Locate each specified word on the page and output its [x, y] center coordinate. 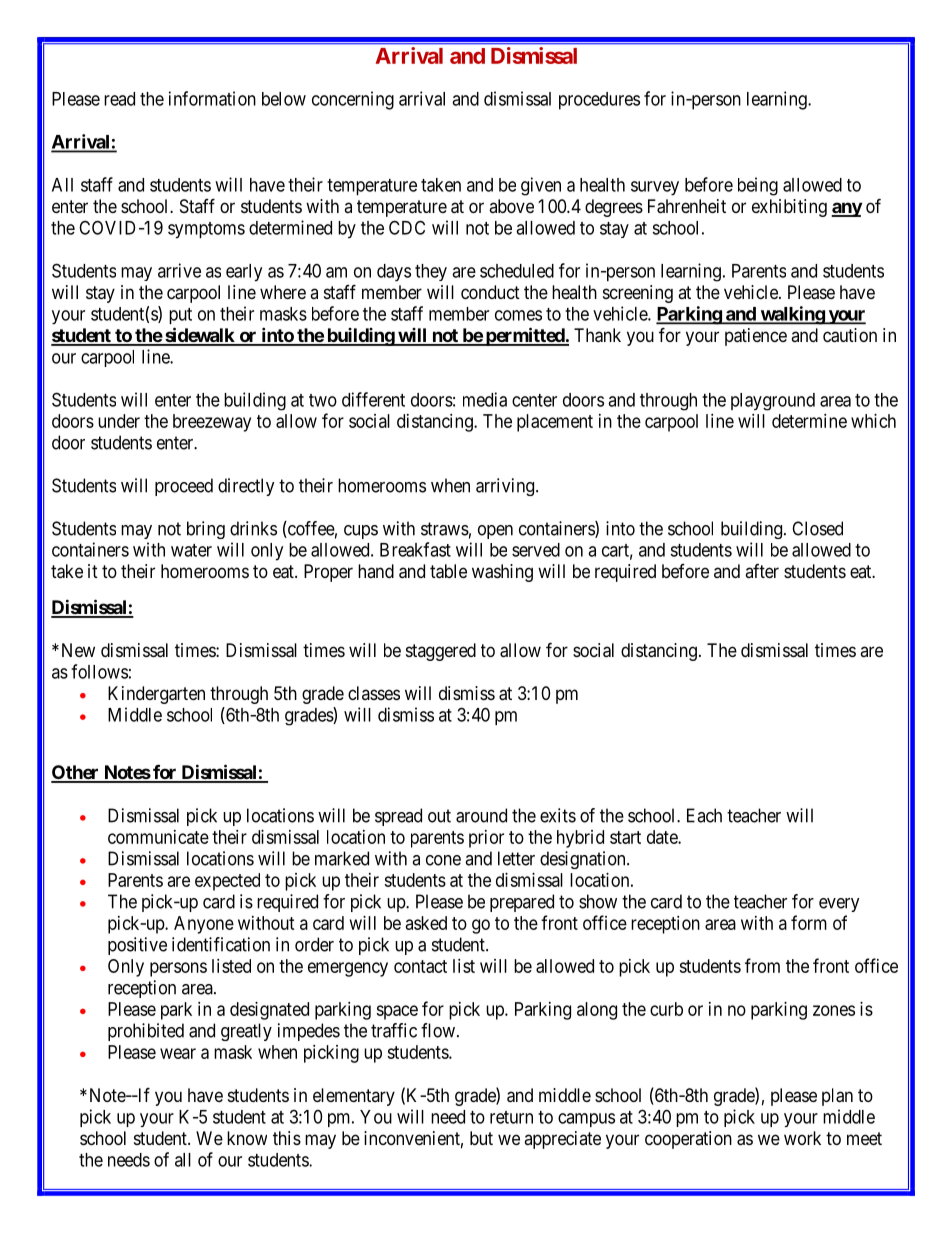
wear [178, 1053]
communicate [158, 837]
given [541, 186]
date [663, 837]
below [284, 99]
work [802, 1138]
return [511, 1117]
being [758, 186]
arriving [506, 487]
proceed [184, 487]
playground [773, 402]
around [481, 815]
